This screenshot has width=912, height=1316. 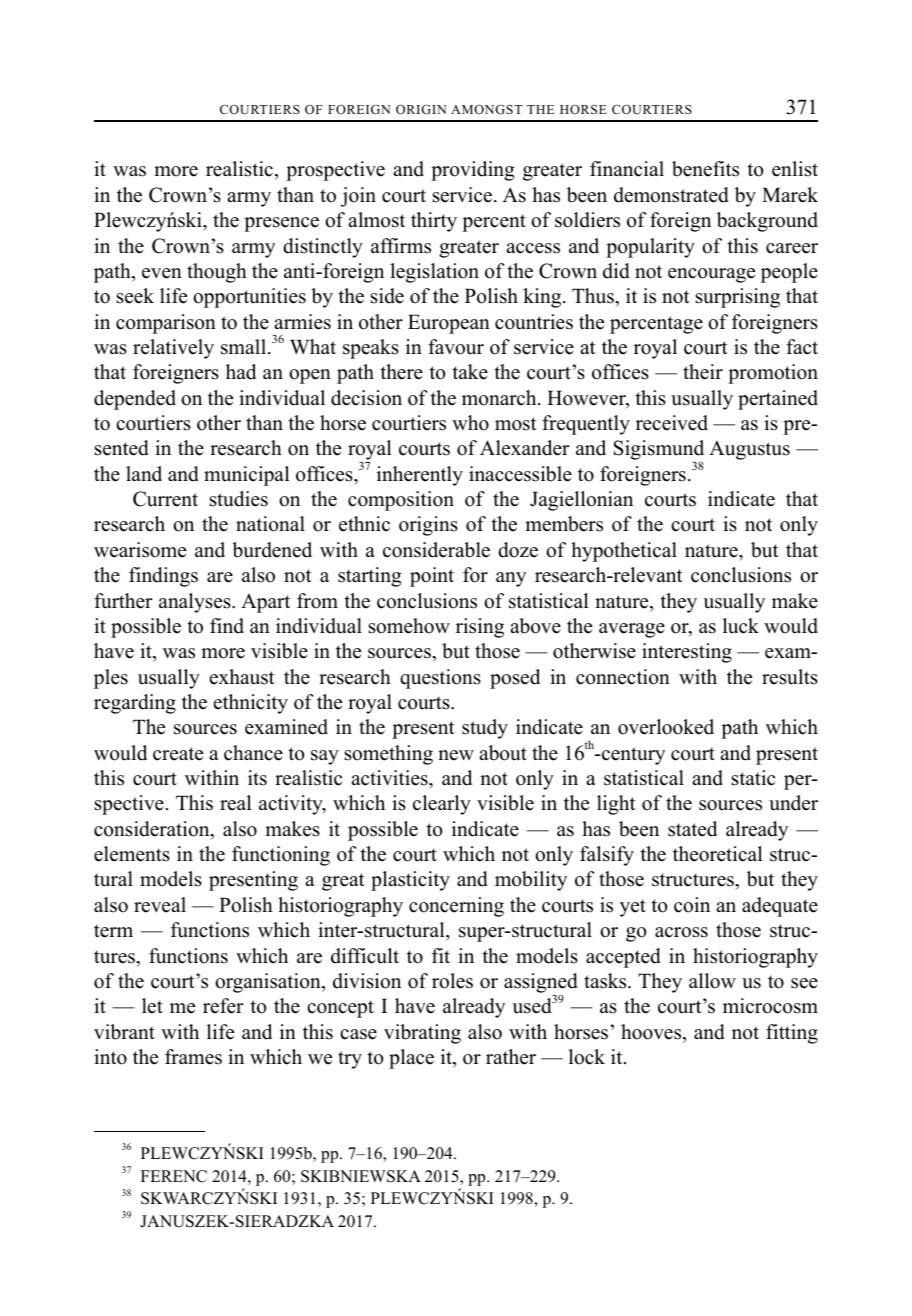 I want to click on questions, so click(x=440, y=679).
